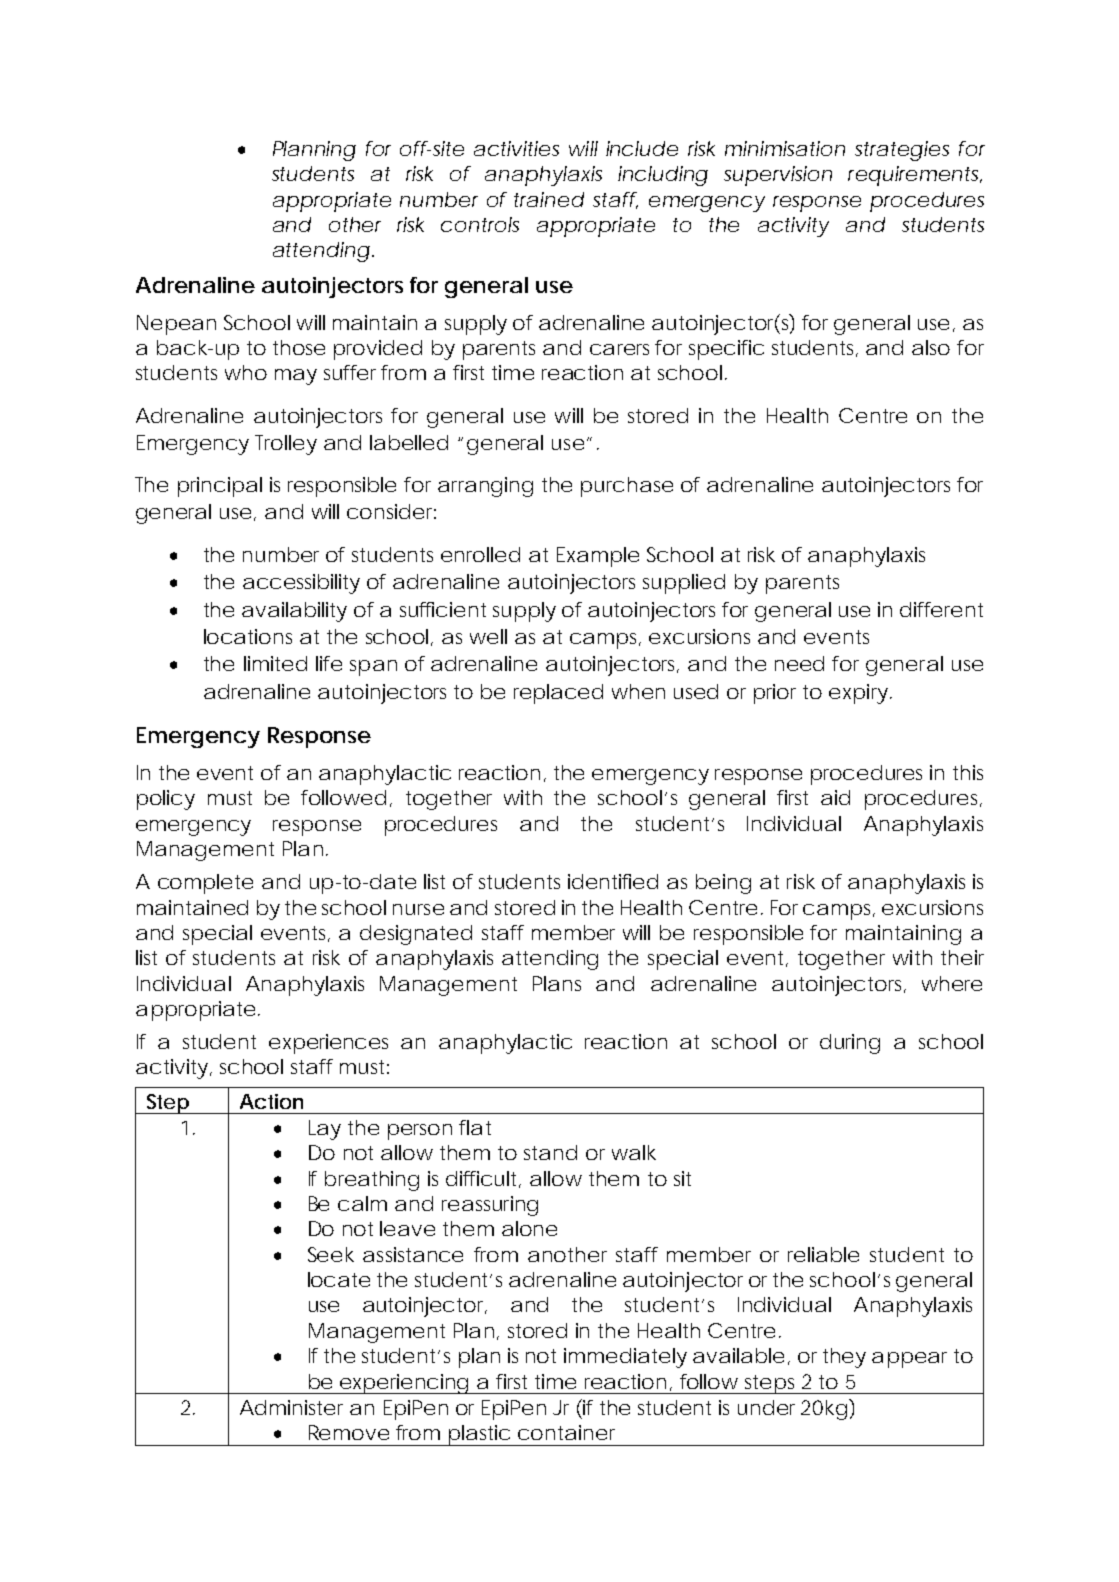 The image size is (1119, 1582). What do you see at coordinates (516, 148) in the screenshot?
I see `activities` at bounding box center [516, 148].
